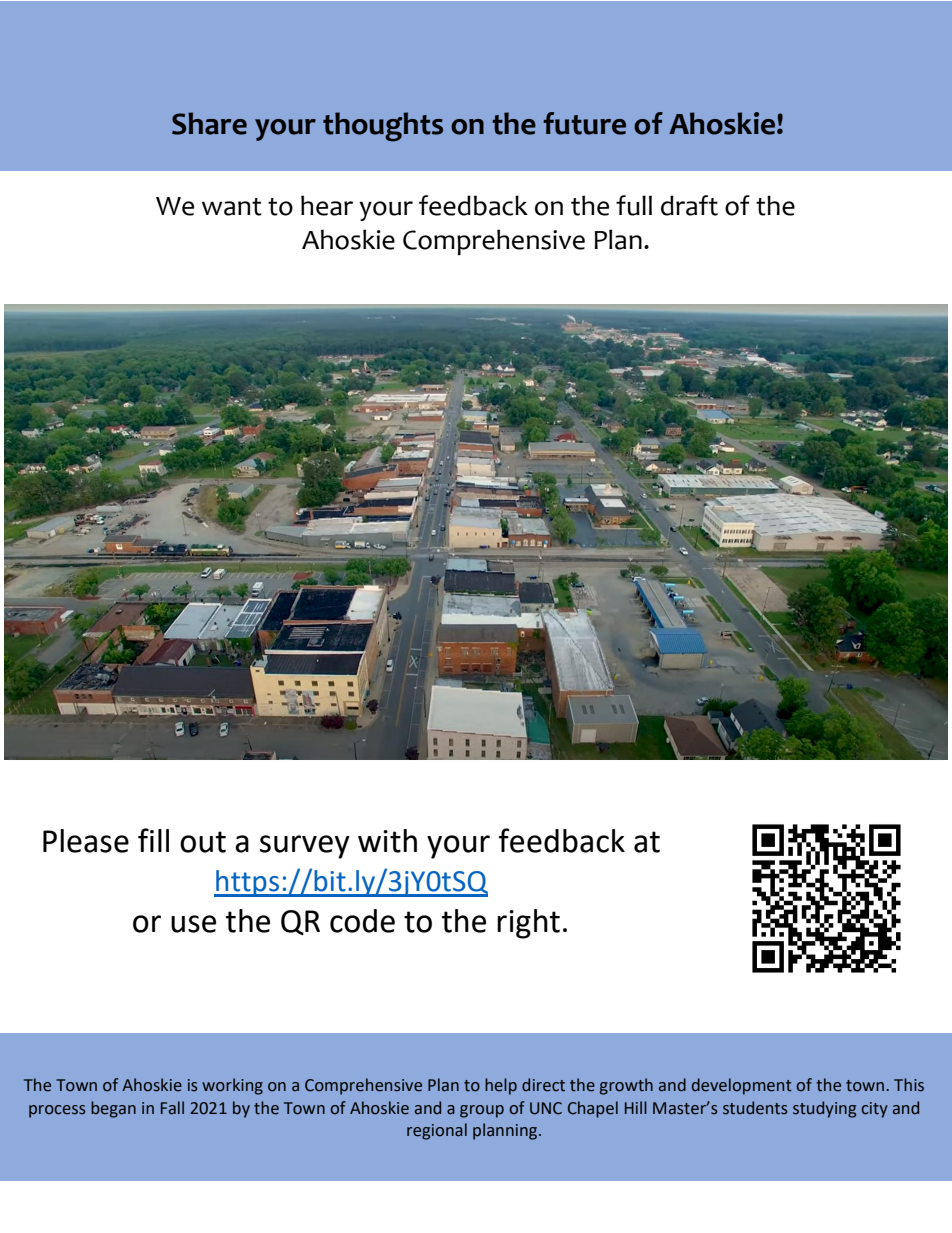 The height and width of the screenshot is (1233, 952). I want to click on want, so click(232, 207).
